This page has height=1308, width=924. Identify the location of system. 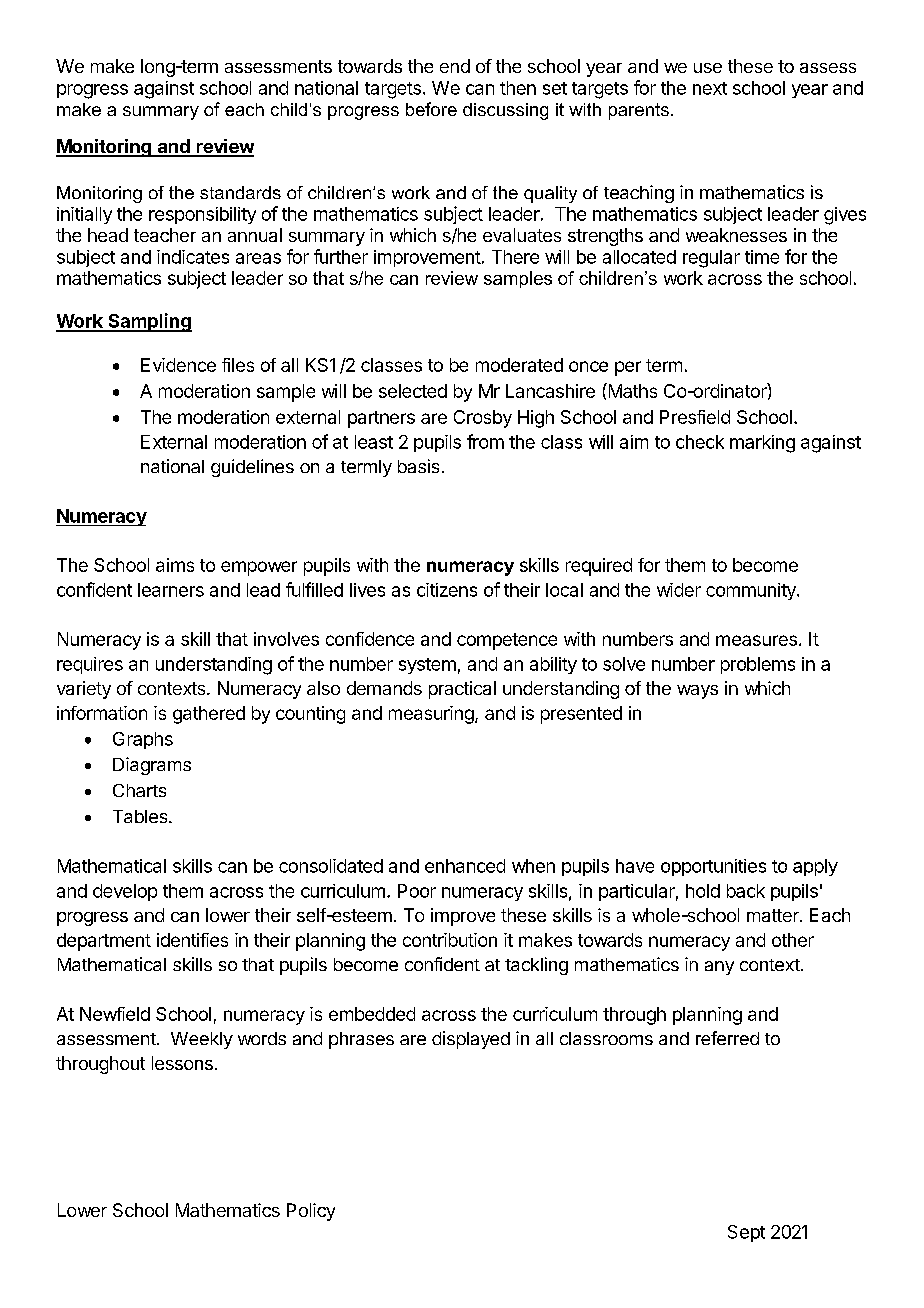
(427, 666).
